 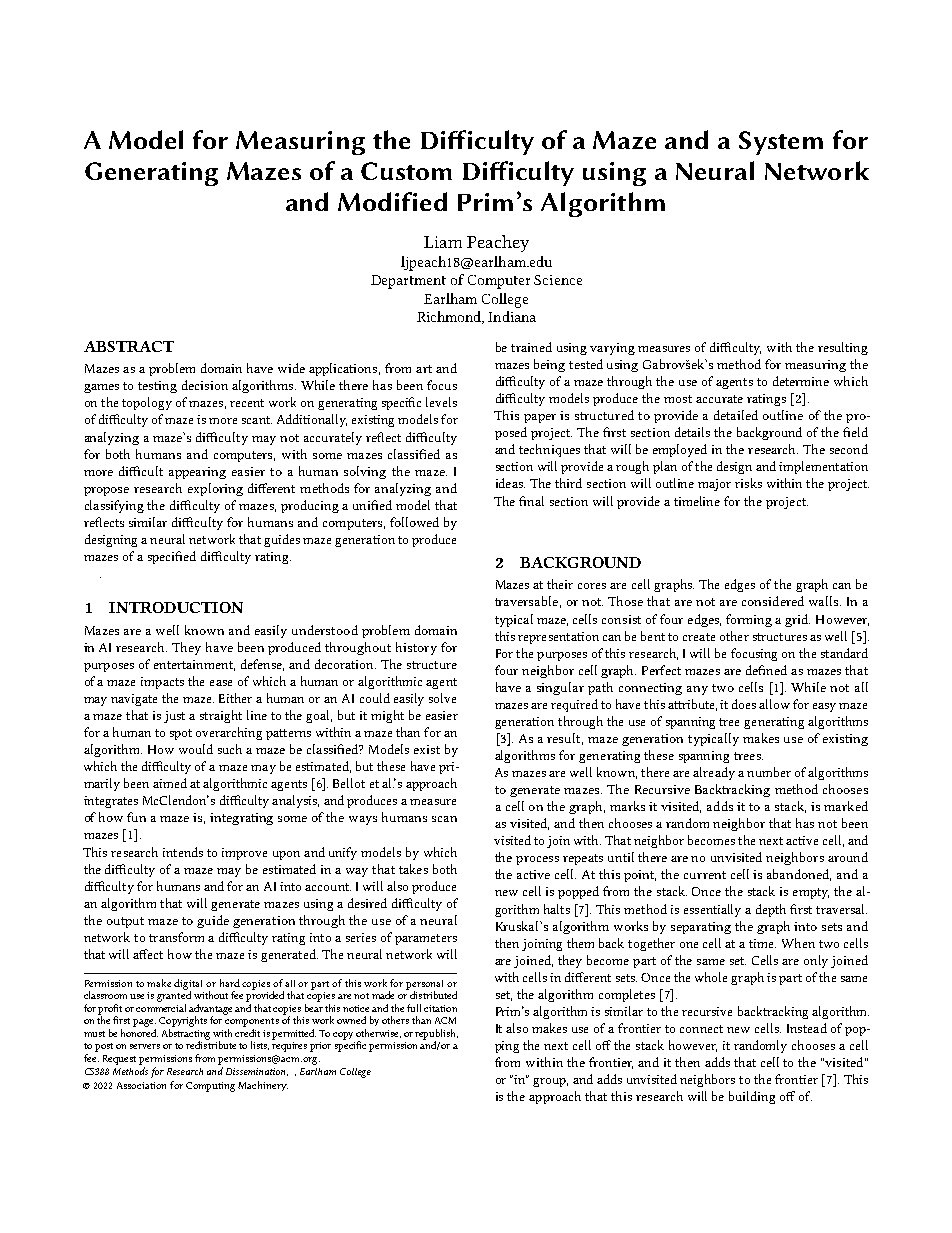 I want to click on INTRODUCTION, so click(x=176, y=607).
